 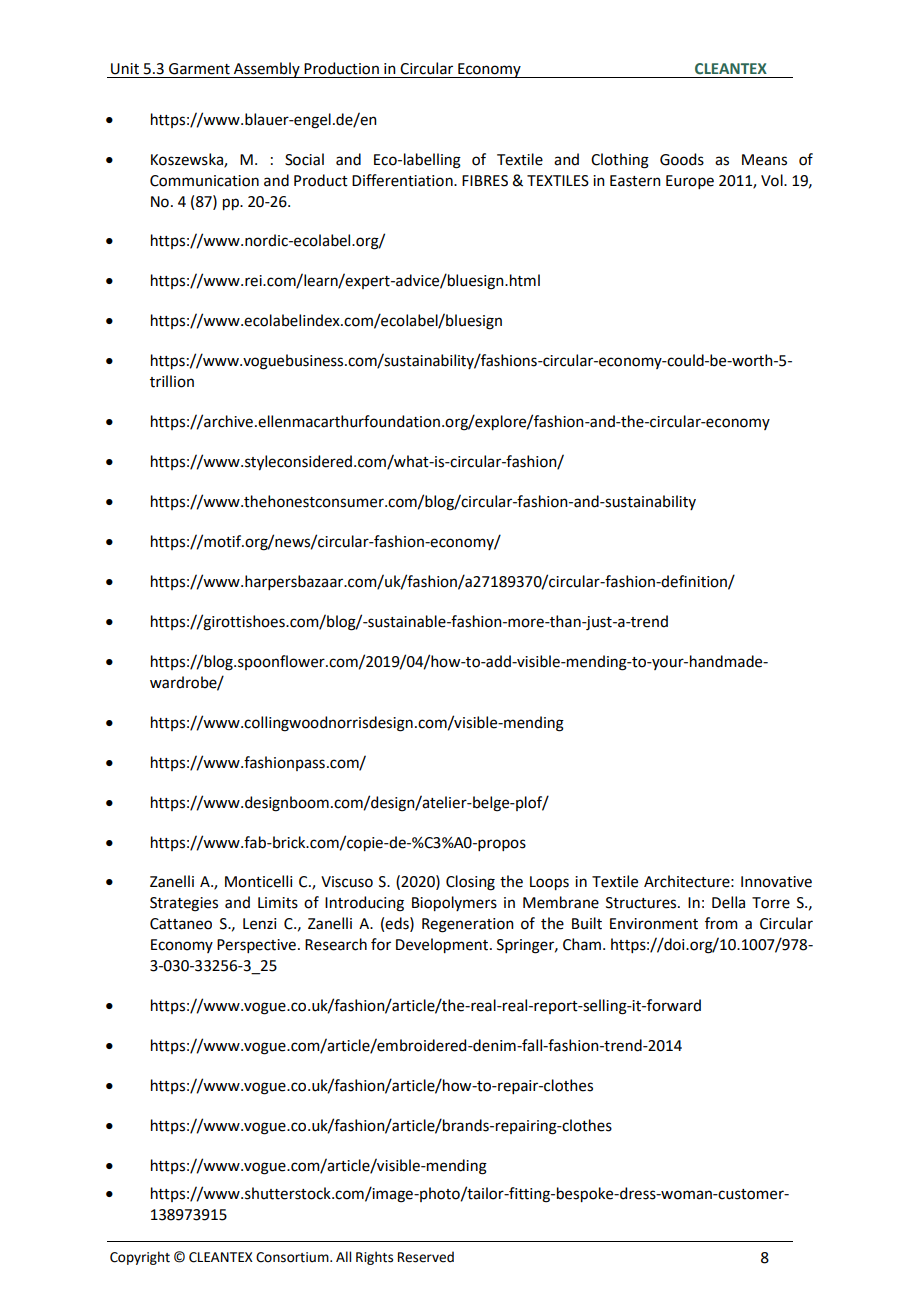 I want to click on Reserved, so click(x=426, y=1257).
